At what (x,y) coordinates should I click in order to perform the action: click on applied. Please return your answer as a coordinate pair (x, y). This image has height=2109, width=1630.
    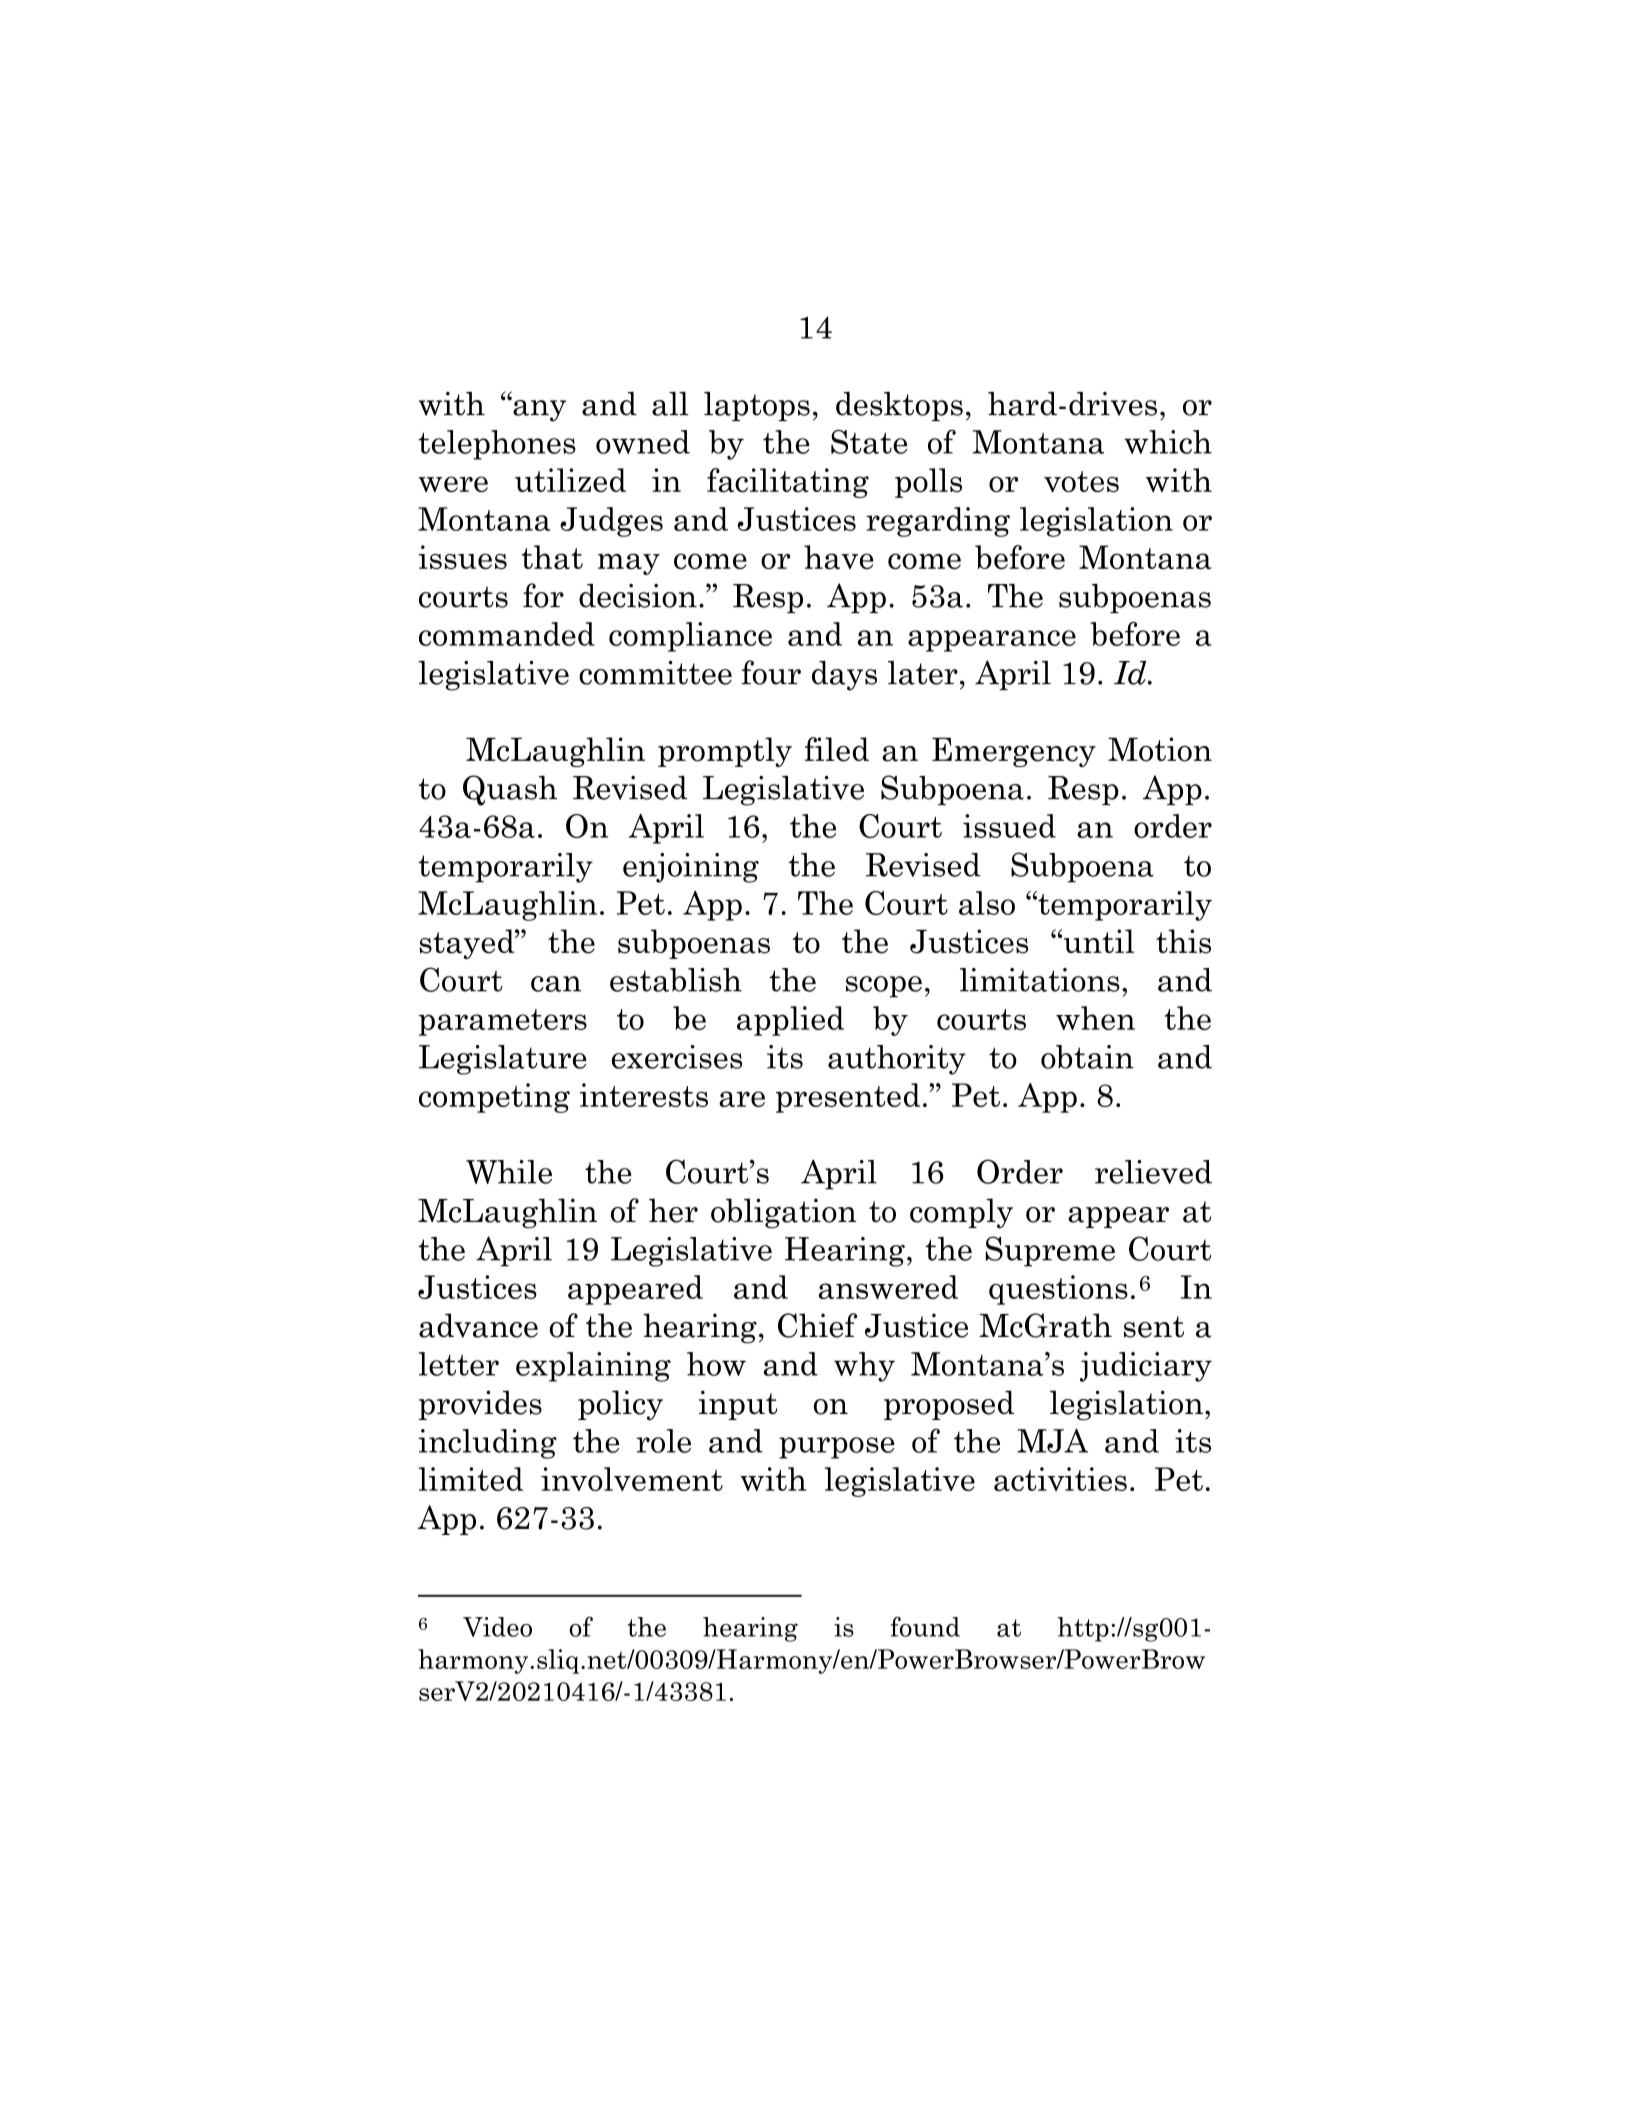
    Looking at the image, I should click on (790, 1021).
